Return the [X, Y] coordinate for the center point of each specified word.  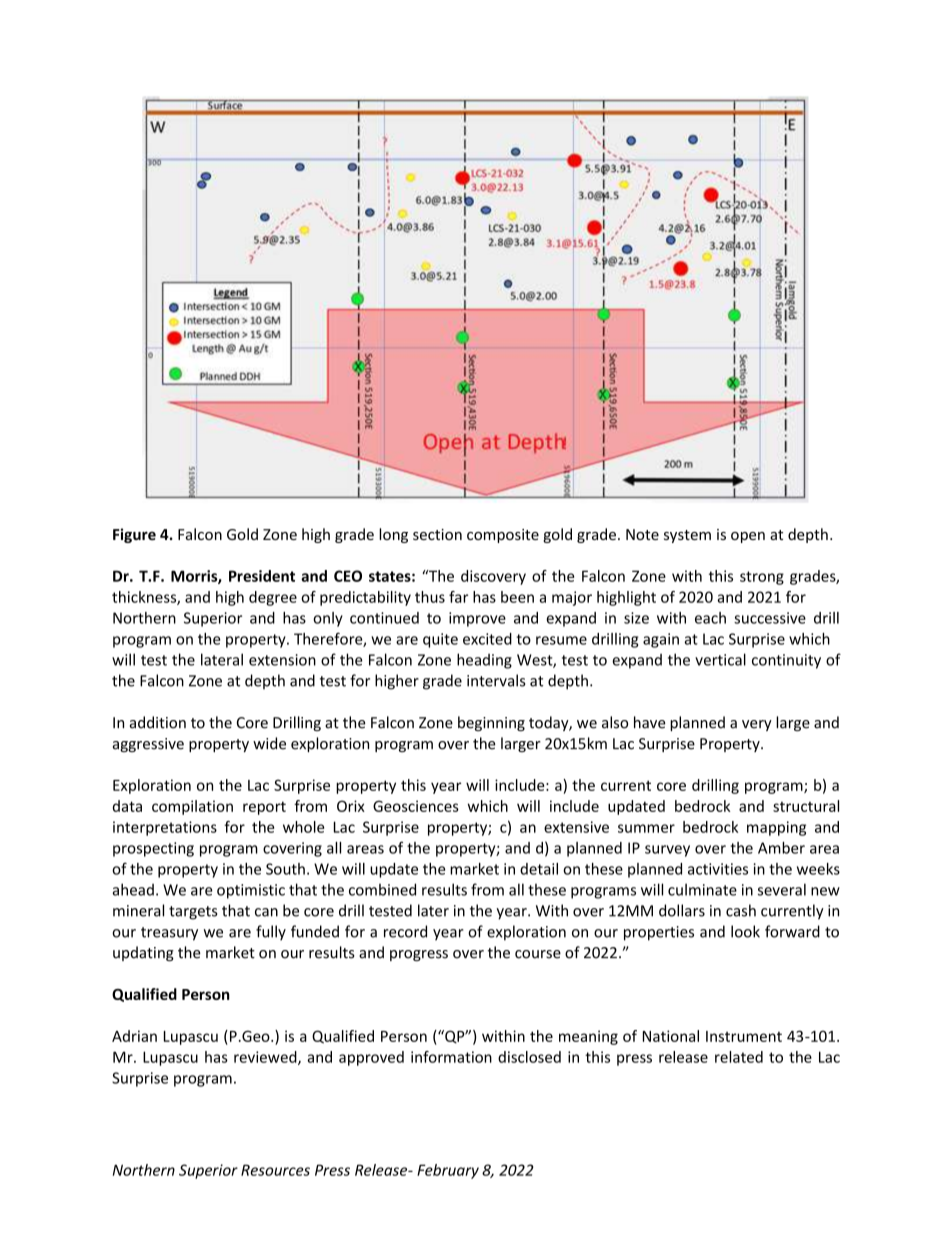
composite [503, 536]
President [262, 576]
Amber [781, 848]
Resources [275, 1170]
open [748, 537]
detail [539, 869]
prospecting [153, 849]
